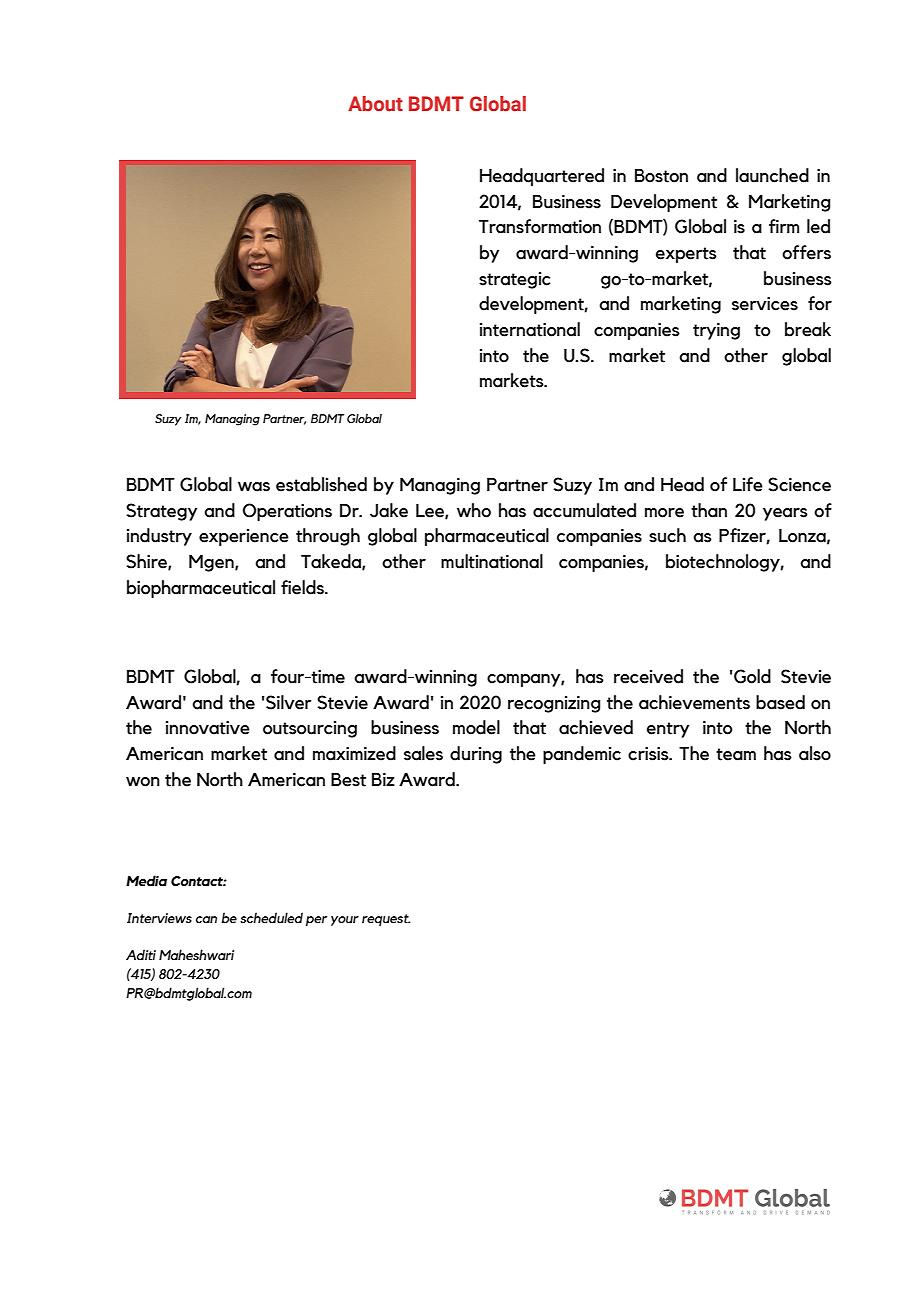  I want to click on About, so click(375, 104).
